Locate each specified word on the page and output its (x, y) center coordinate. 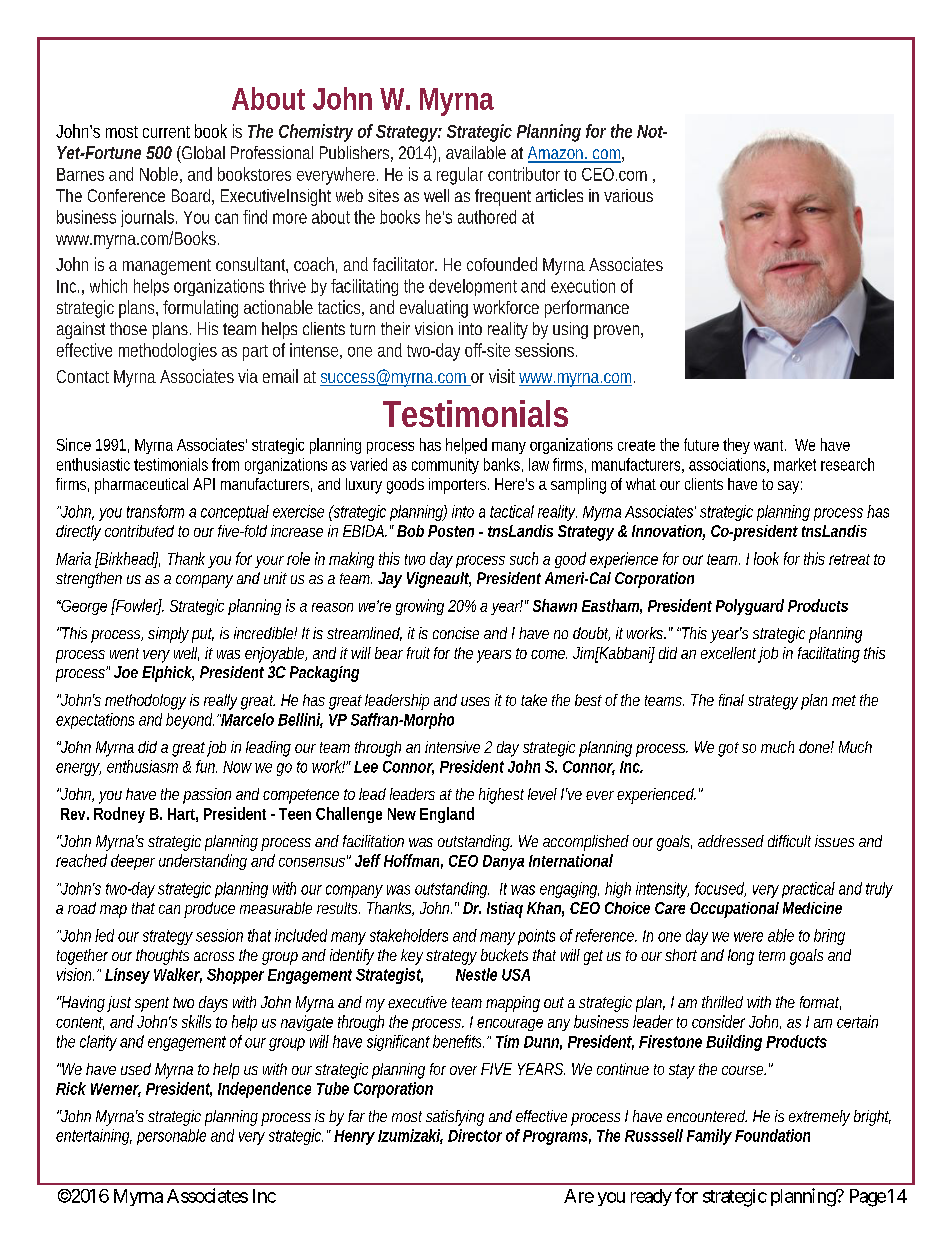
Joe (126, 672)
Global (202, 152)
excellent (730, 654)
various (628, 195)
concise (456, 633)
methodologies (168, 352)
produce (209, 910)
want (770, 445)
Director (475, 1135)
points (536, 937)
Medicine (812, 908)
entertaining (94, 1137)
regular (460, 176)
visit (502, 376)
